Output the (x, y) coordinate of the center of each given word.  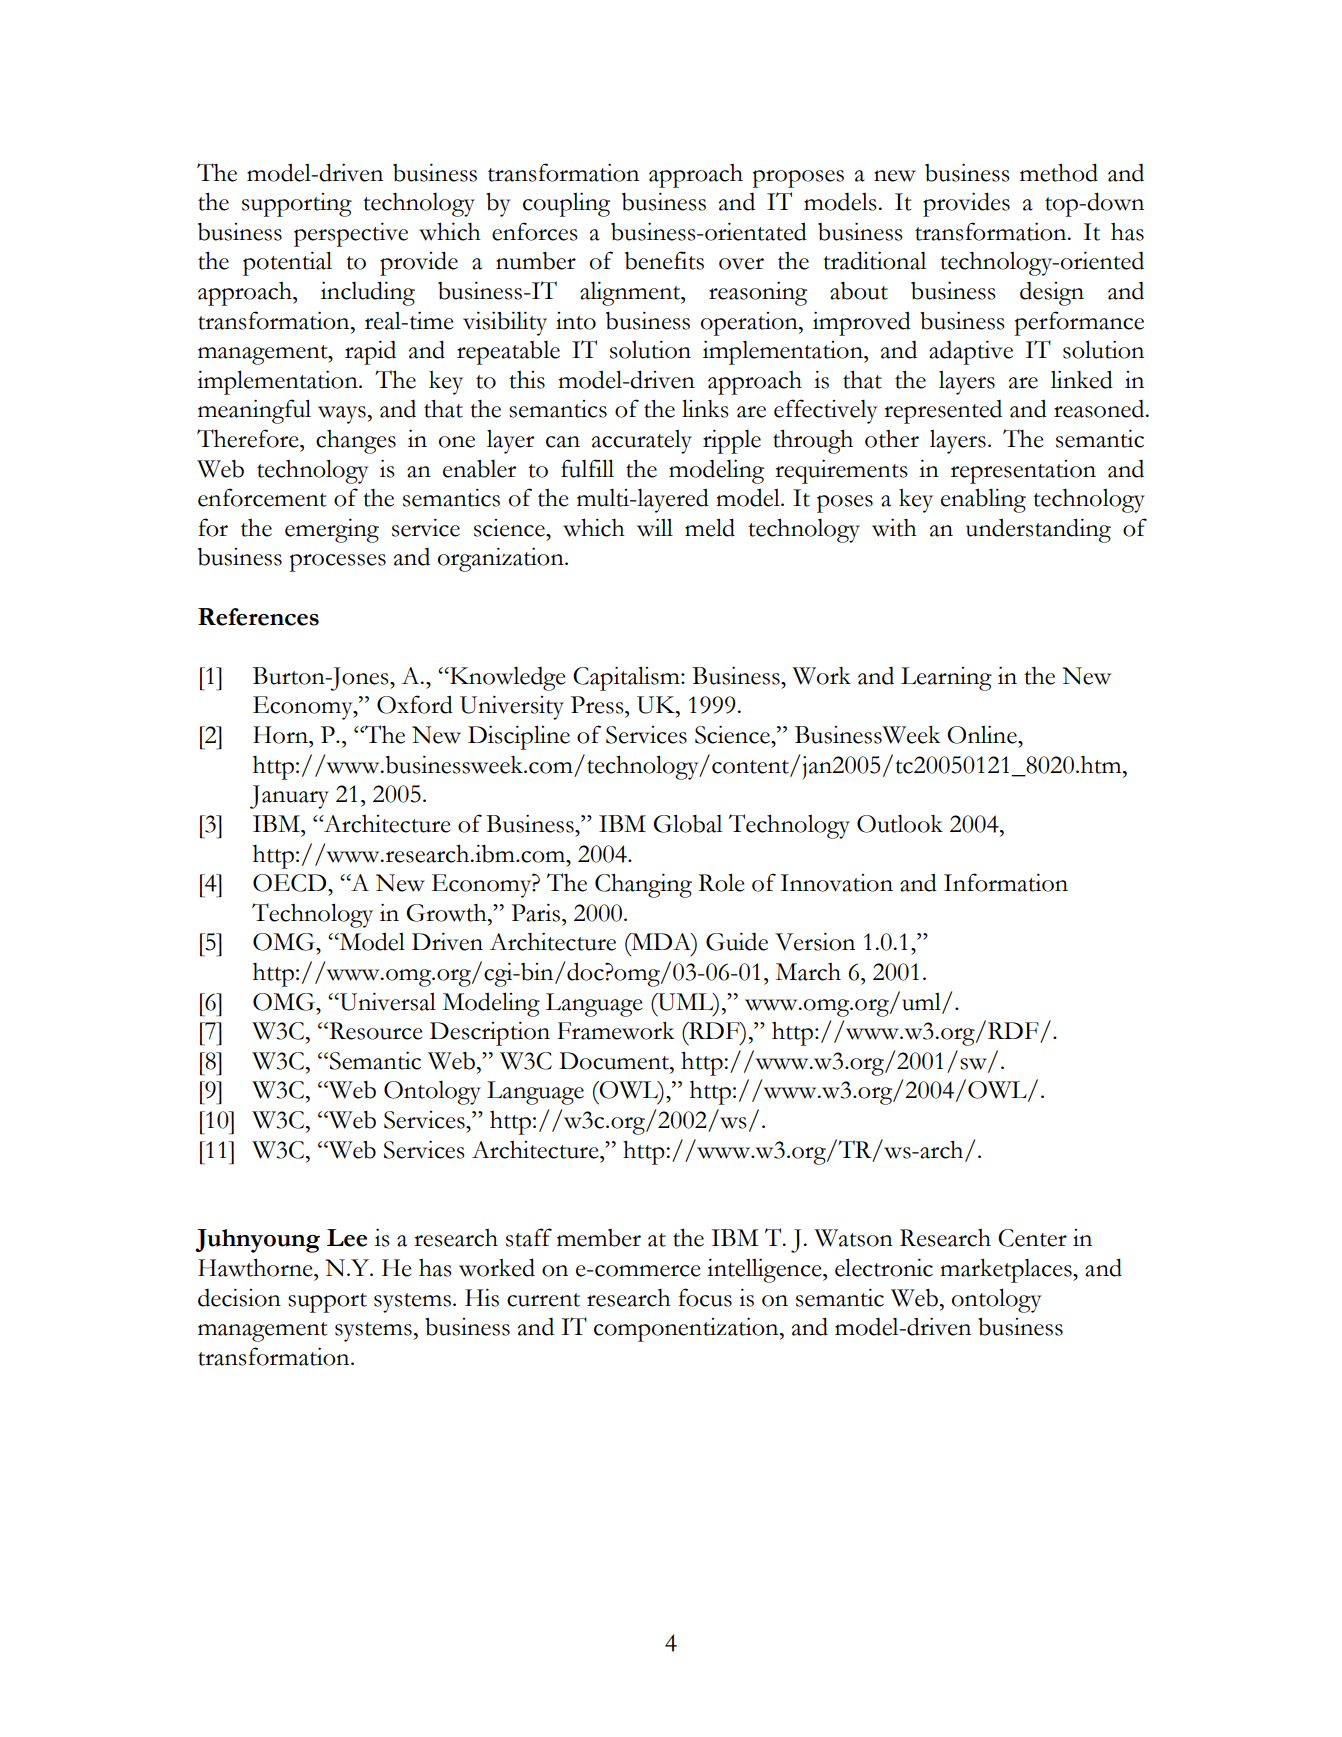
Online (983, 734)
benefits (664, 260)
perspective (351, 234)
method (1059, 172)
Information (1006, 882)
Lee (347, 1238)
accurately (642, 442)
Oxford (415, 704)
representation (1023, 472)
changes (356, 442)
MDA (661, 941)
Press (598, 705)
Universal (387, 1001)
